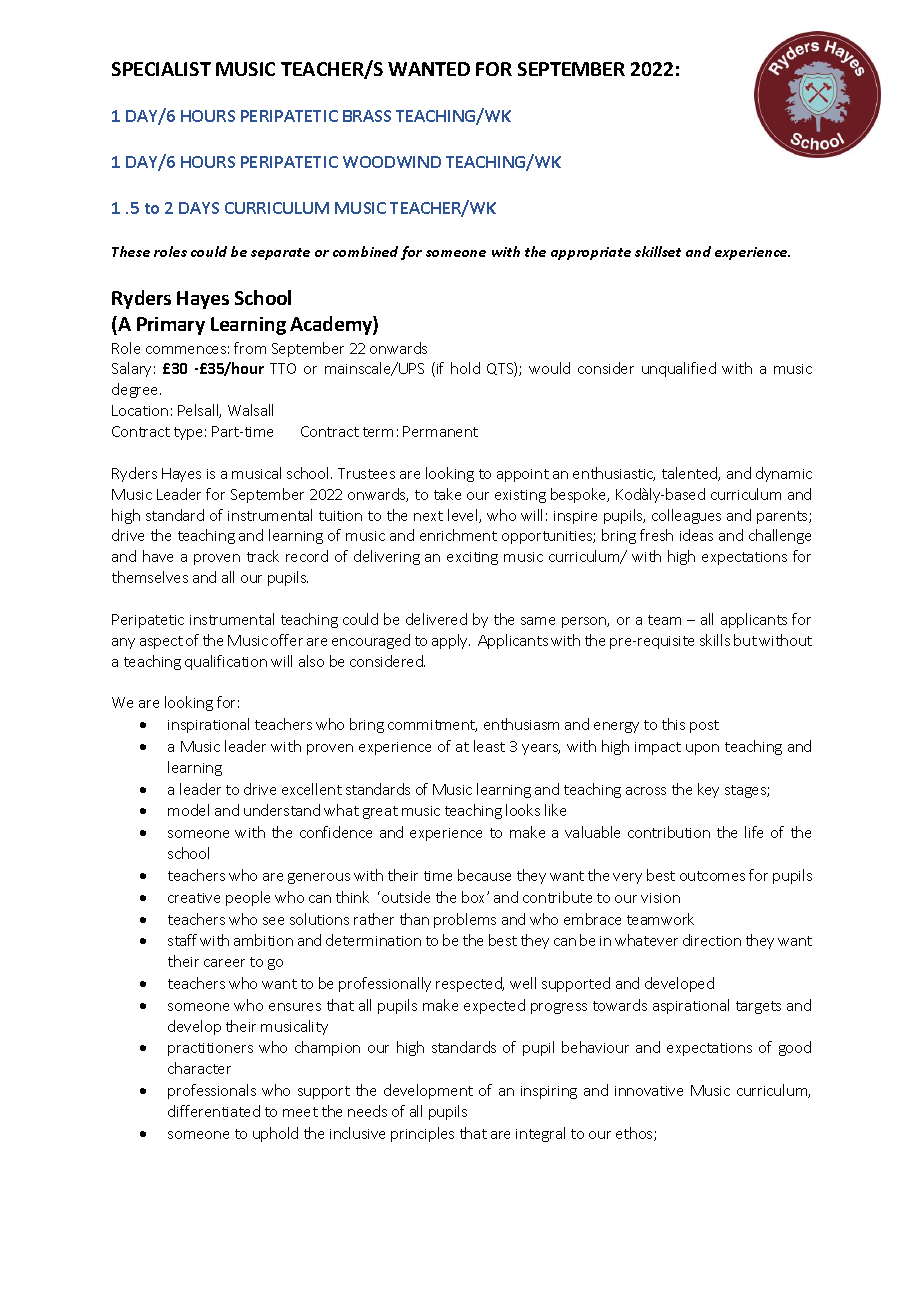 The height and width of the image is (1309, 924). Describe the element at coordinates (150, 577) in the image. I see `themselves` at that location.
